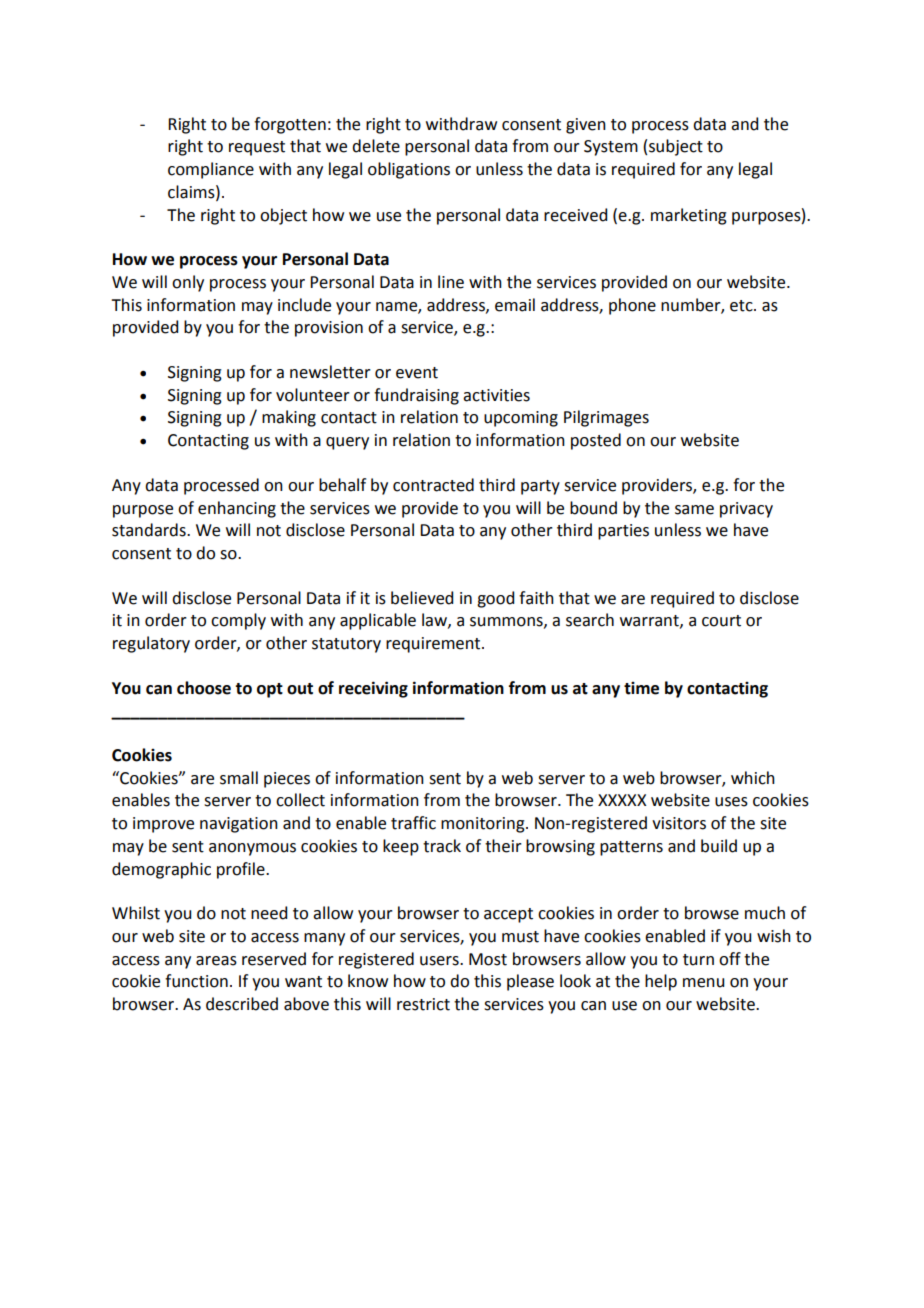 The width and height of the document is (924, 1308). What do you see at coordinates (440, 961) in the document?
I see `users` at bounding box center [440, 961].
